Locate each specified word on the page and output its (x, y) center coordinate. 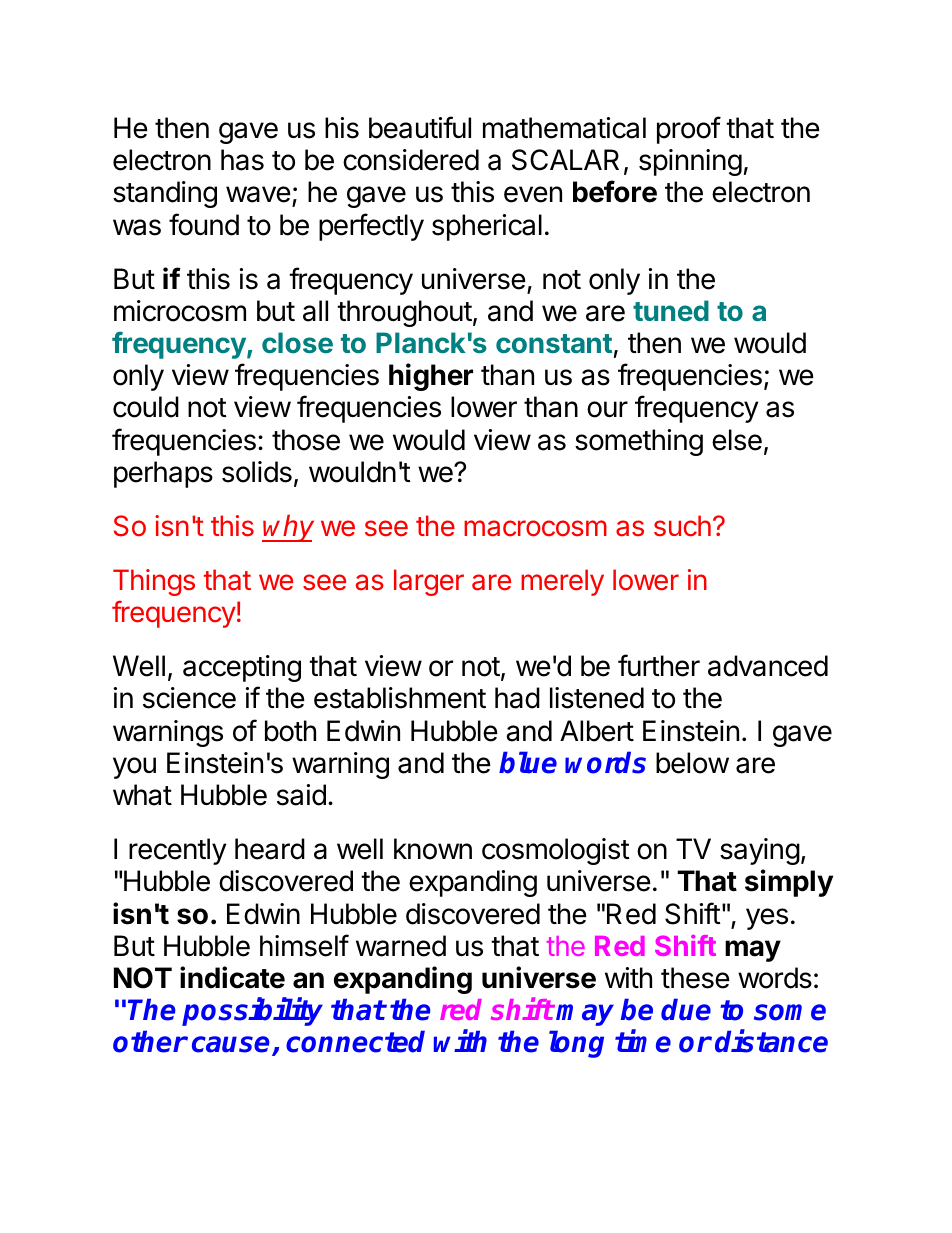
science (189, 698)
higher (431, 377)
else (737, 440)
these (695, 978)
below (692, 763)
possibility (252, 1012)
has (242, 160)
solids (257, 472)
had (517, 698)
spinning (690, 162)
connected (355, 1041)
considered (411, 160)
